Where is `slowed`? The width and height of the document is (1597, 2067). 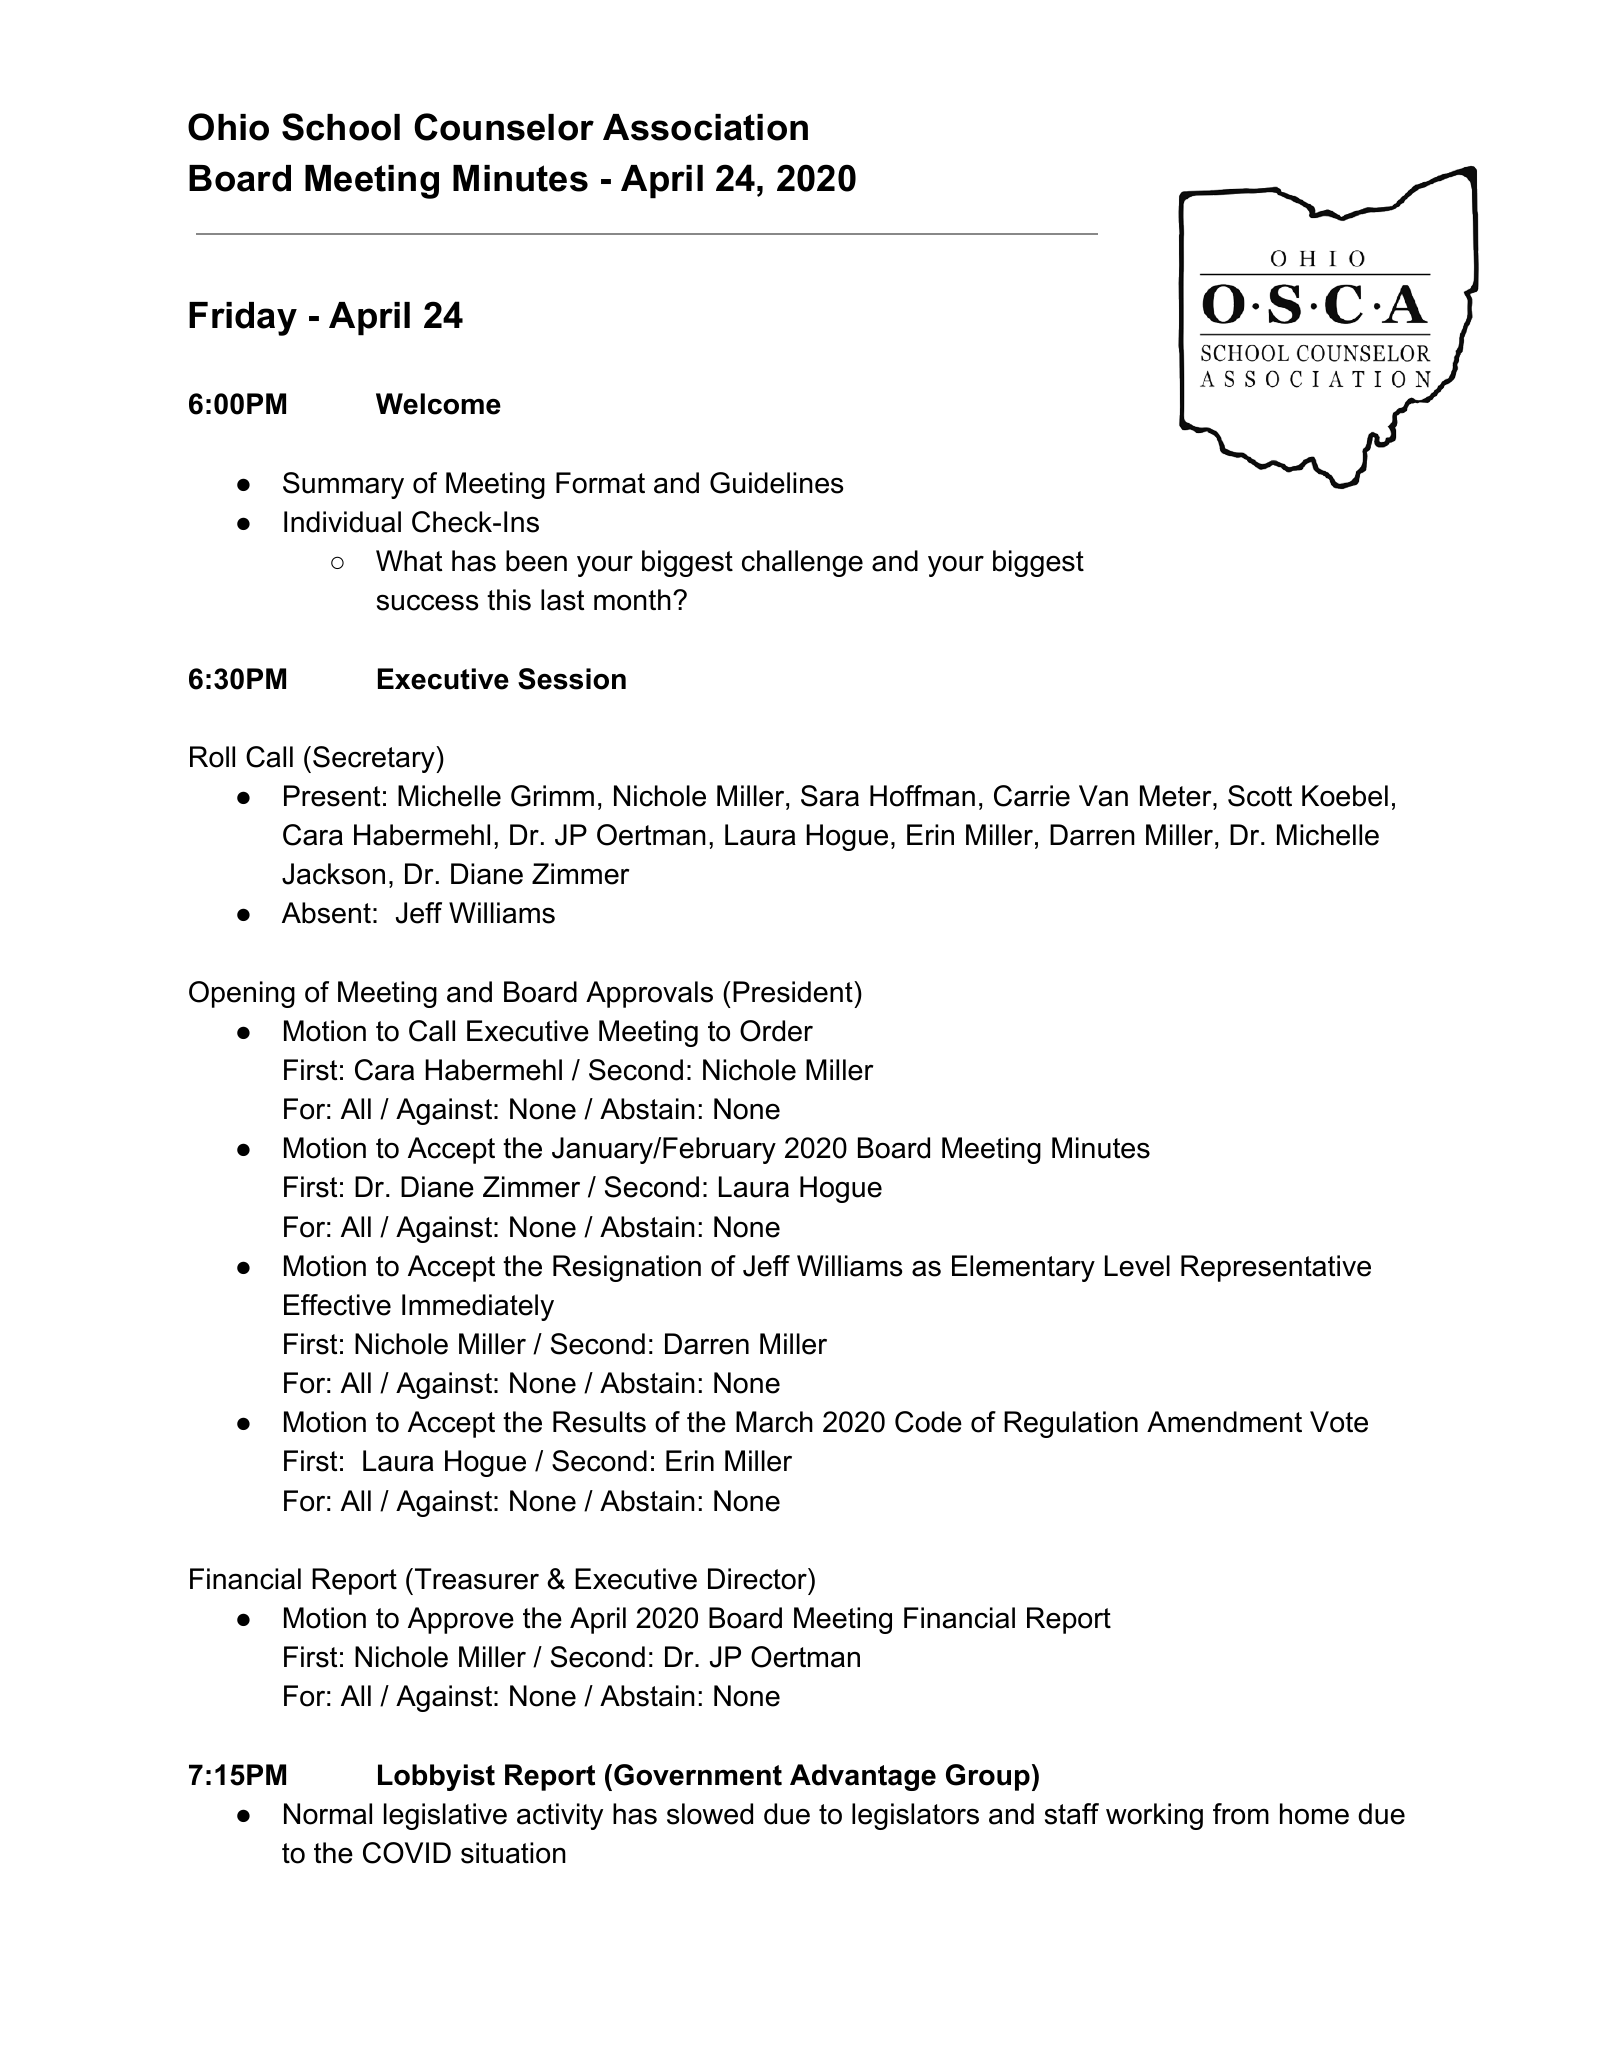 slowed is located at coordinates (710, 1814).
